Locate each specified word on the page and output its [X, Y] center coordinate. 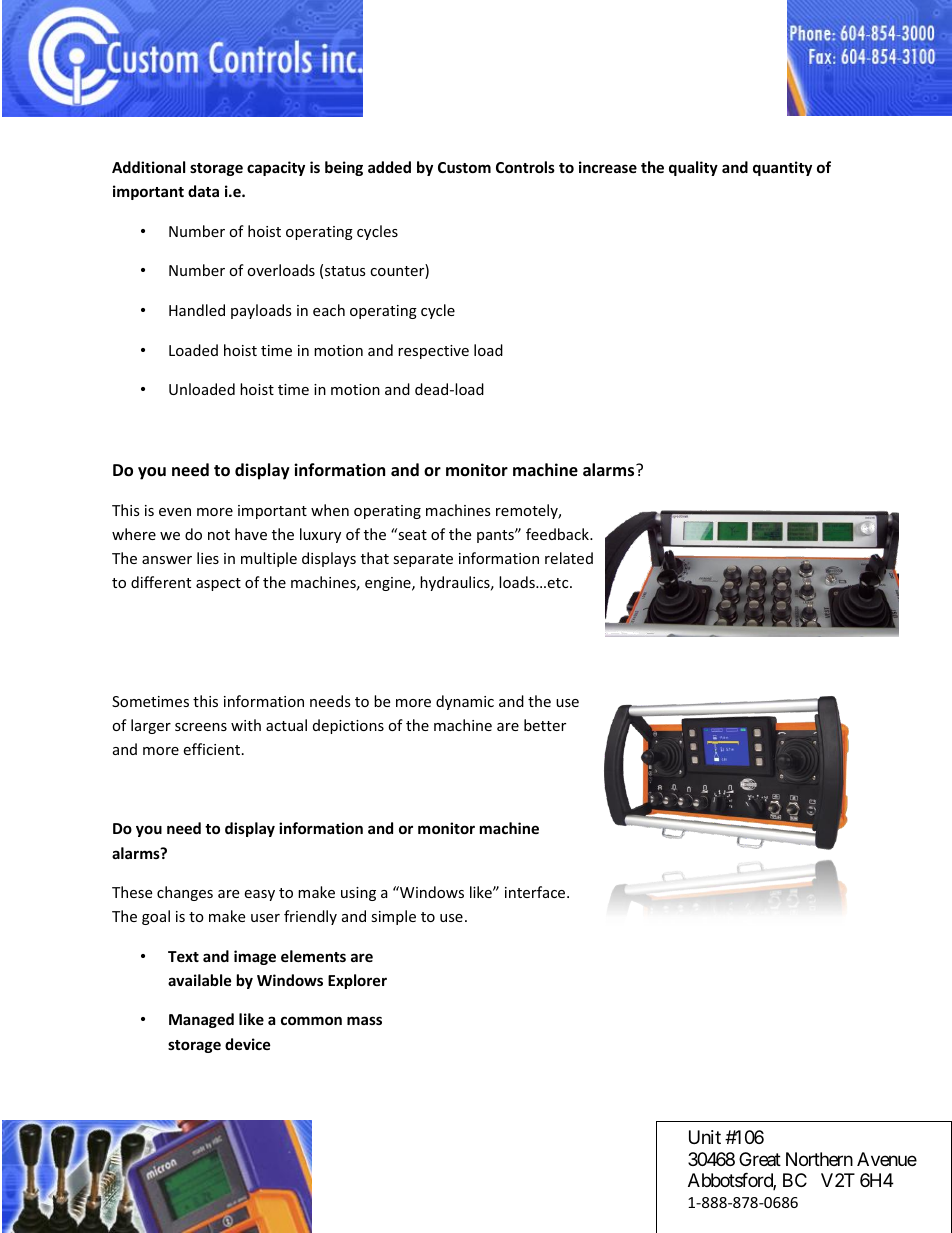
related [569, 558]
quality [693, 168]
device [248, 1044]
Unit [705, 1137]
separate [423, 560]
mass [364, 1020]
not [219, 535]
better [545, 725]
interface [536, 892]
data [203, 191]
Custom [464, 167]
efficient [213, 749]
